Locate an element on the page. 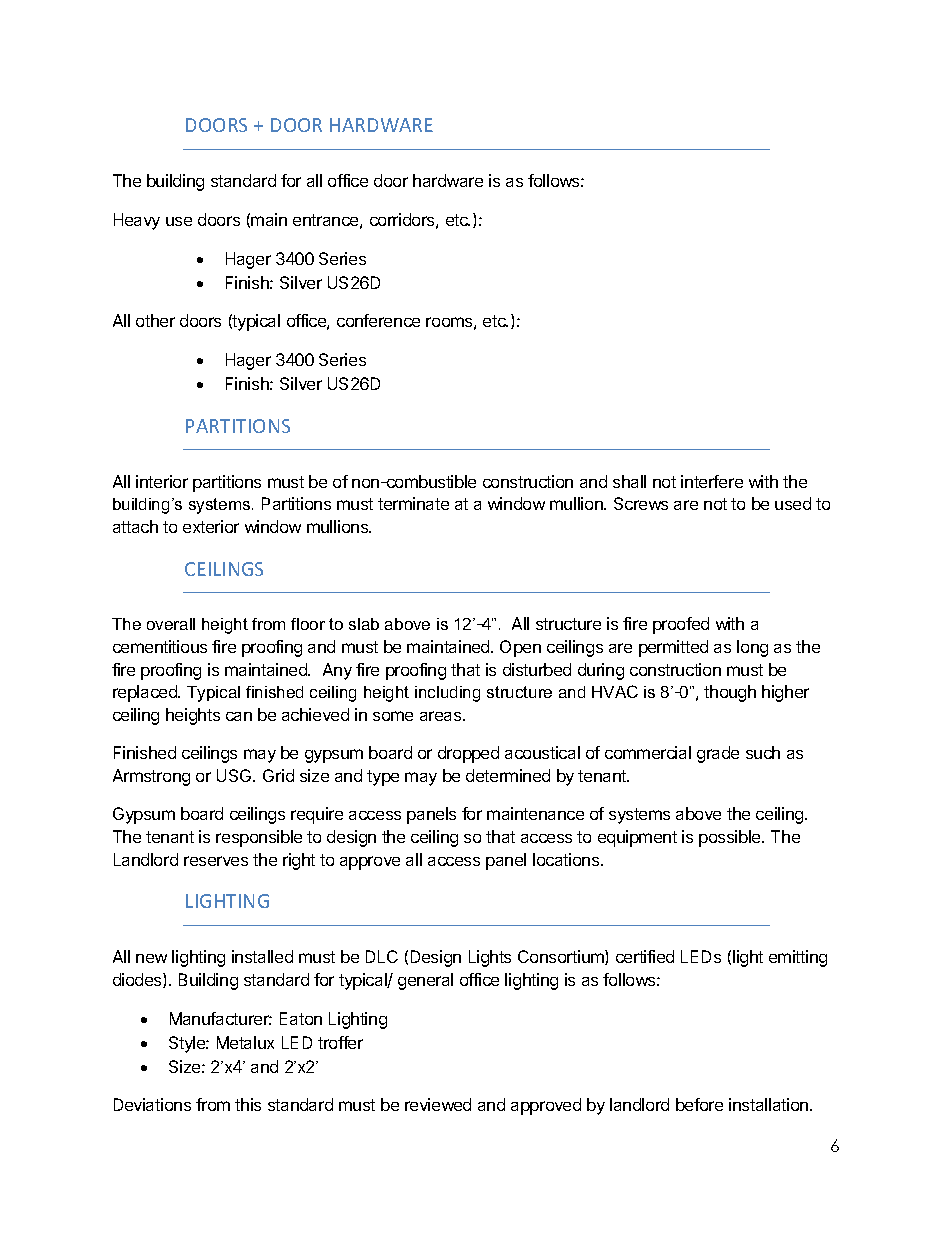 This document has width=952, height=1233. long is located at coordinates (752, 648).
